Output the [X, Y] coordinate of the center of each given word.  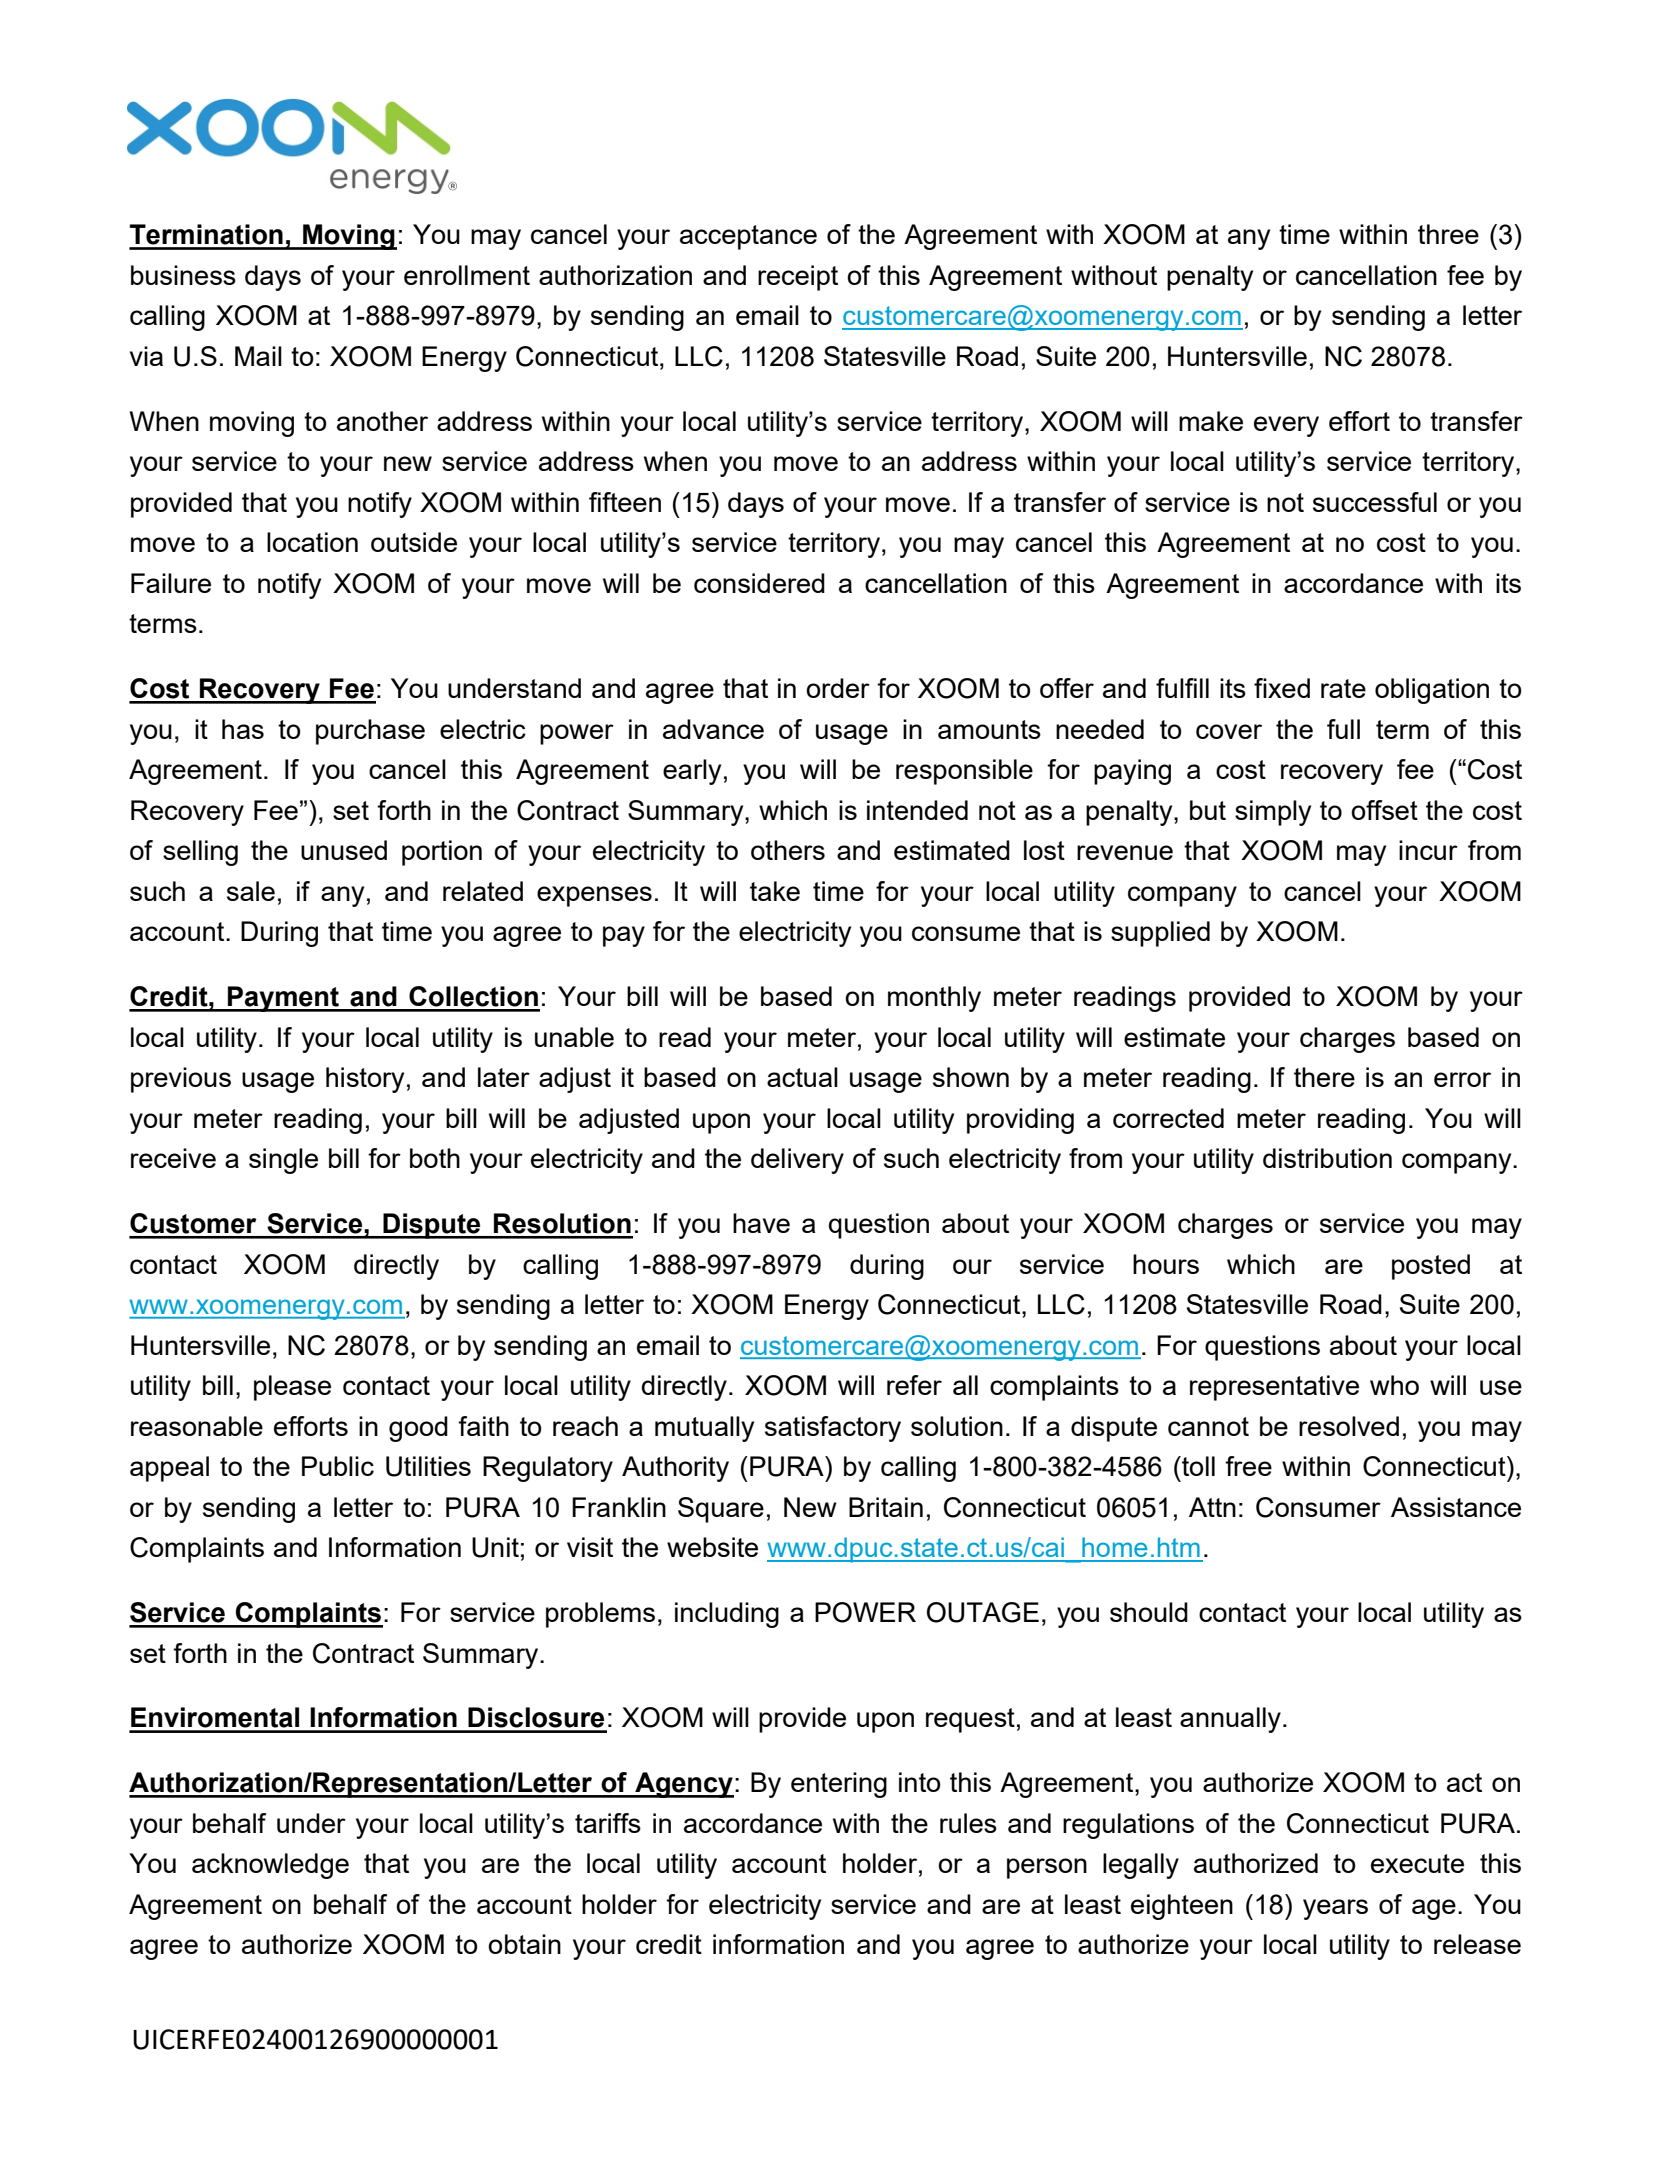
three [1448, 234]
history [365, 1080]
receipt [798, 278]
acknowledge [270, 1866]
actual [802, 1077]
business [183, 275]
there [1324, 1077]
